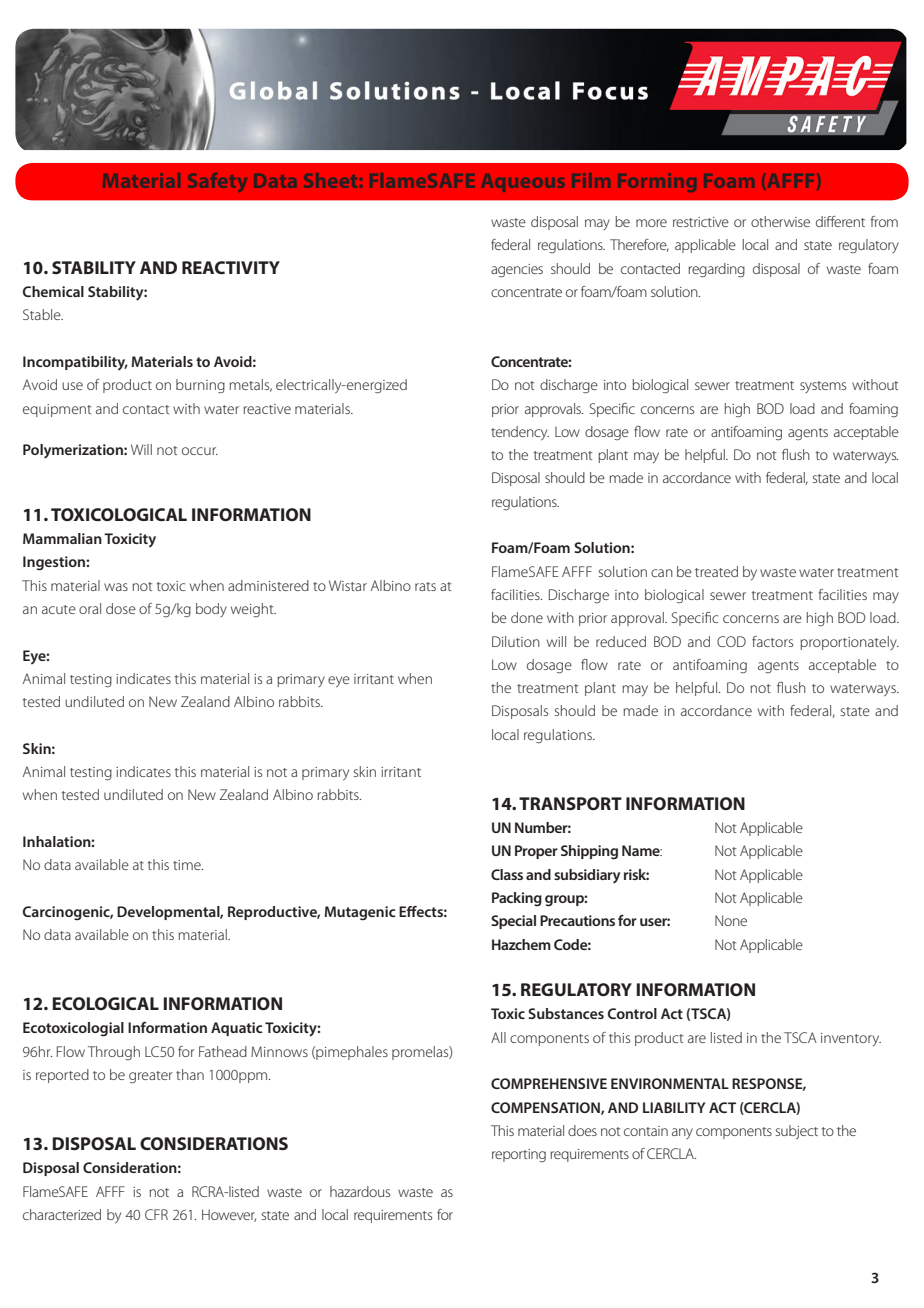  What do you see at coordinates (519, 1155) in the screenshot?
I see `reporting` at bounding box center [519, 1155].
